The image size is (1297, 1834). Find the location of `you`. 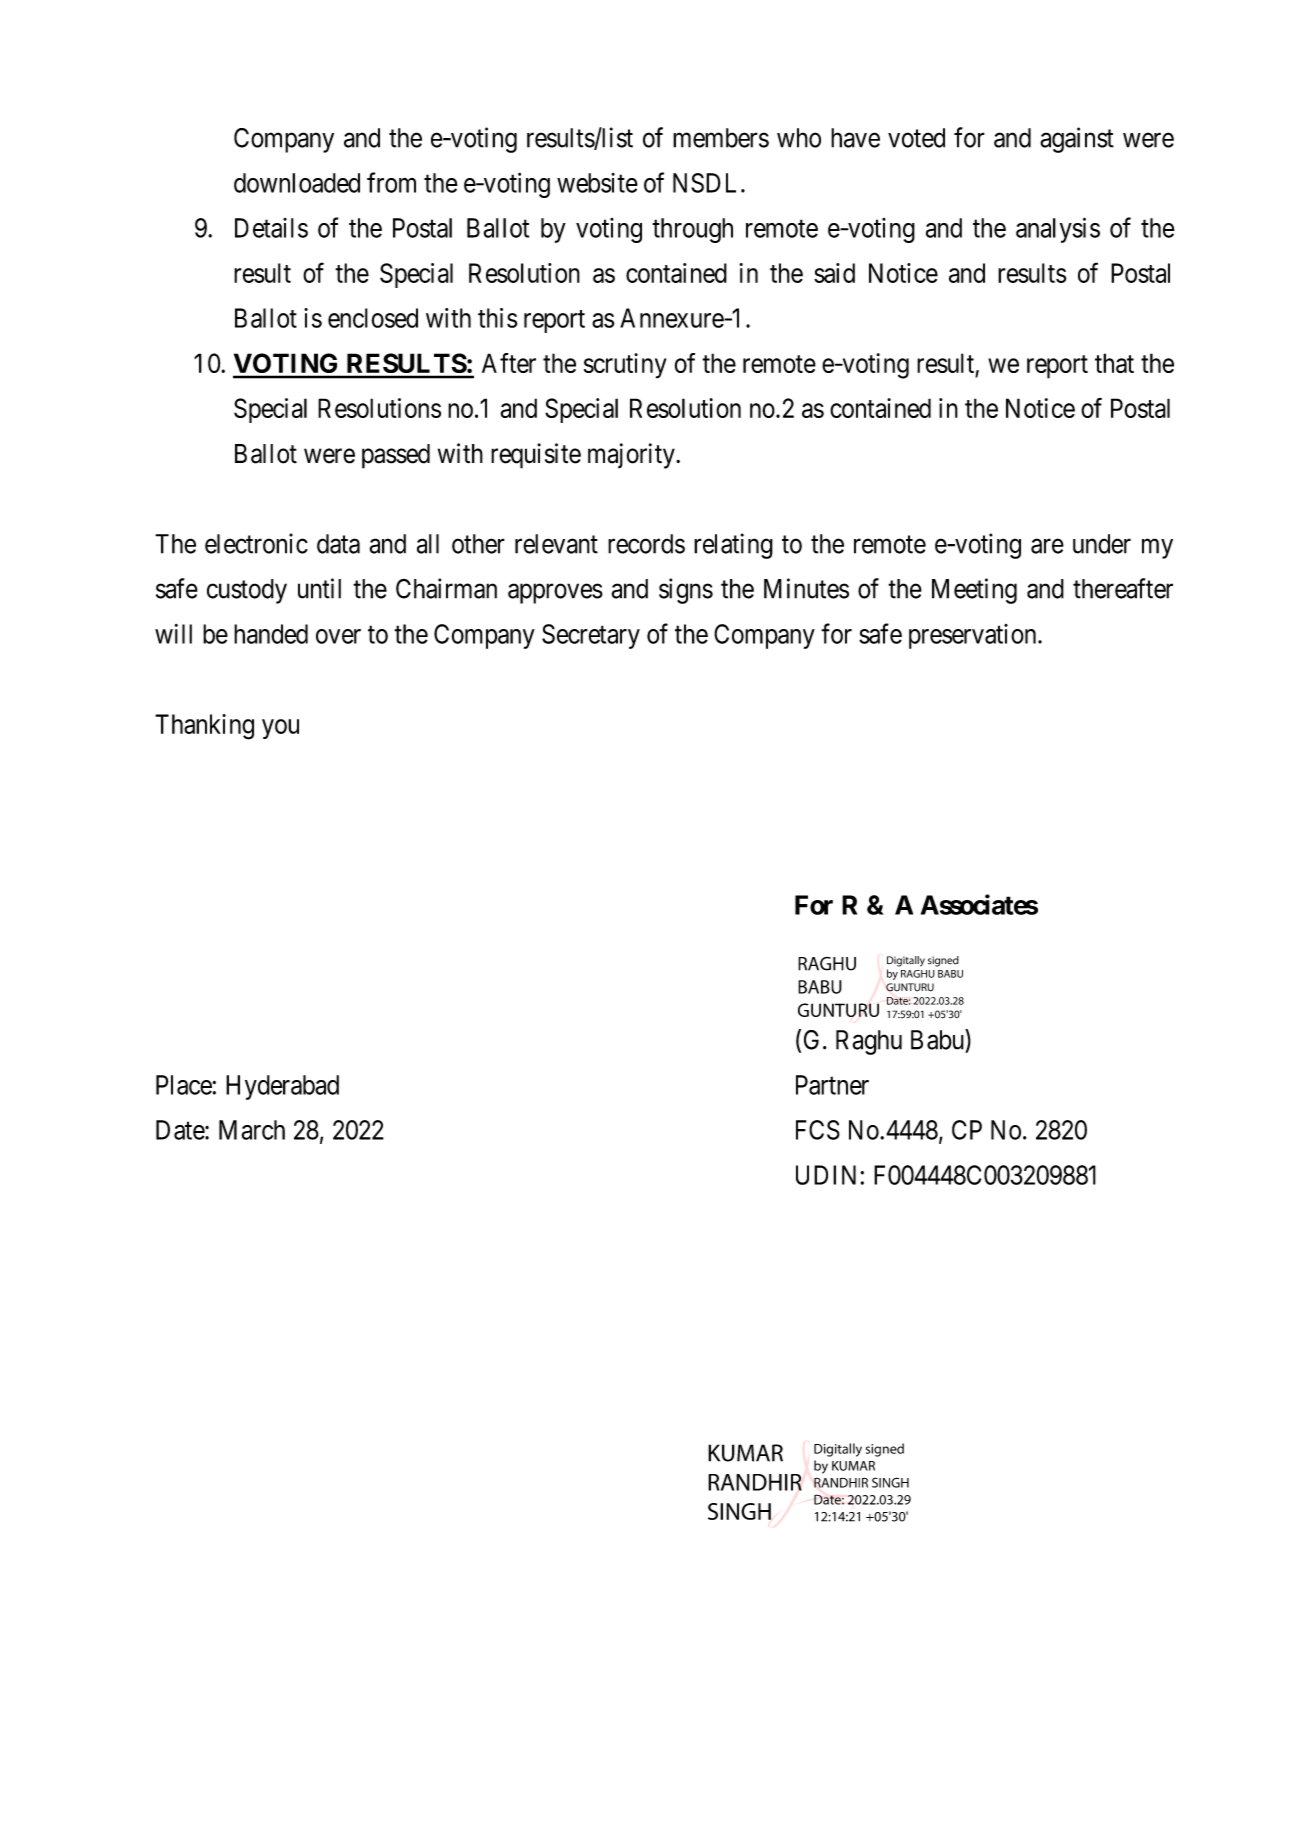

you is located at coordinates (280, 729).
